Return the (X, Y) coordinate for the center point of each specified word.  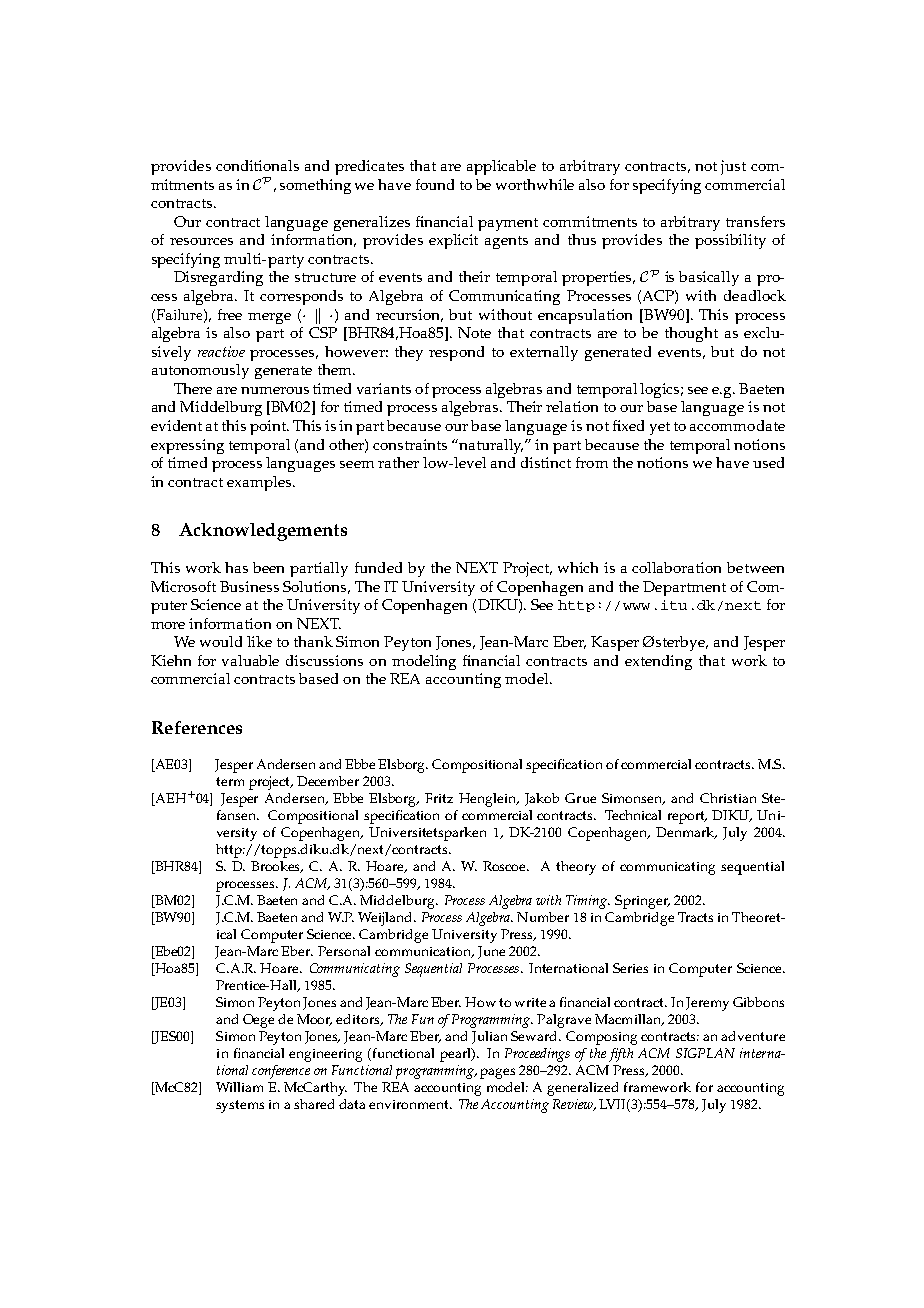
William (239, 1087)
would (221, 641)
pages (497, 1073)
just (733, 167)
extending (658, 662)
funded (378, 567)
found (435, 184)
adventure (753, 1036)
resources (201, 241)
